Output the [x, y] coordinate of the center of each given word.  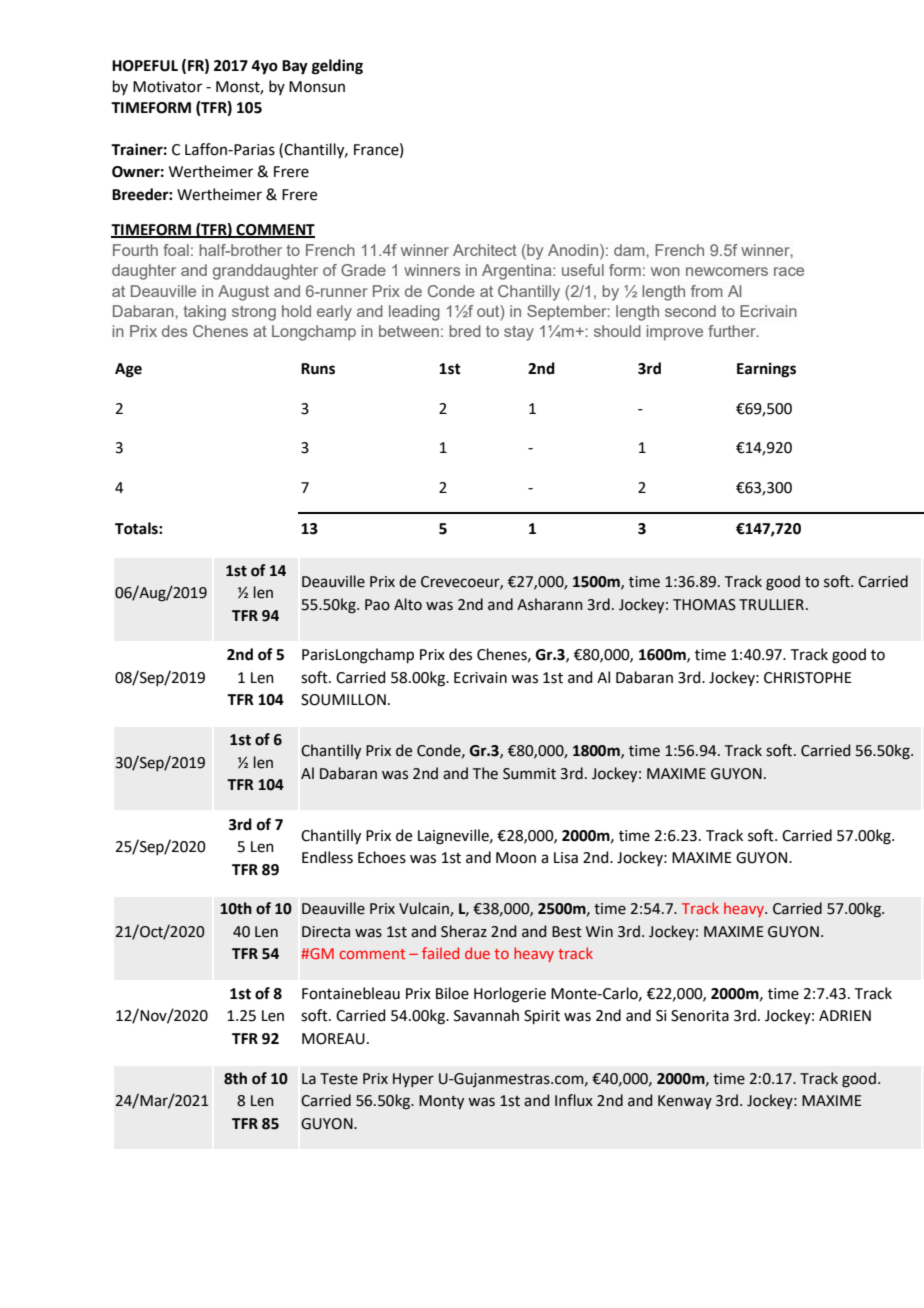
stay [519, 333]
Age [128, 370]
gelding [337, 67]
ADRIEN [845, 1015]
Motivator [167, 87]
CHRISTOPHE [808, 678]
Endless [327, 857]
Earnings [766, 370]
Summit [529, 774]
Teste [339, 1079]
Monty [441, 1102]
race [789, 271]
